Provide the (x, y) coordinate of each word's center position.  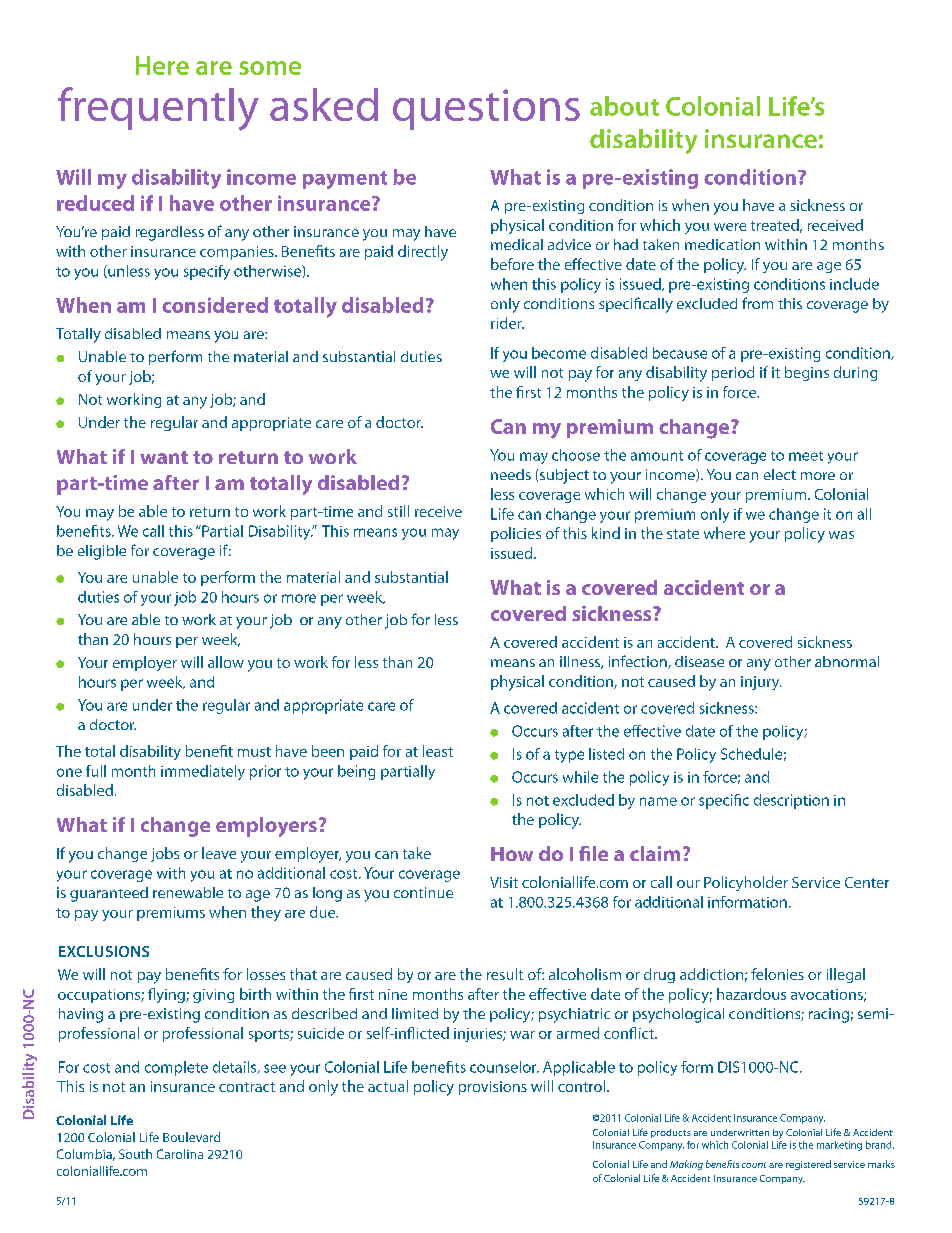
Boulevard (191, 1137)
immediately (203, 772)
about (624, 106)
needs (511, 474)
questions (486, 109)
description (791, 801)
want (164, 457)
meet (806, 456)
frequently (158, 109)
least (438, 751)
